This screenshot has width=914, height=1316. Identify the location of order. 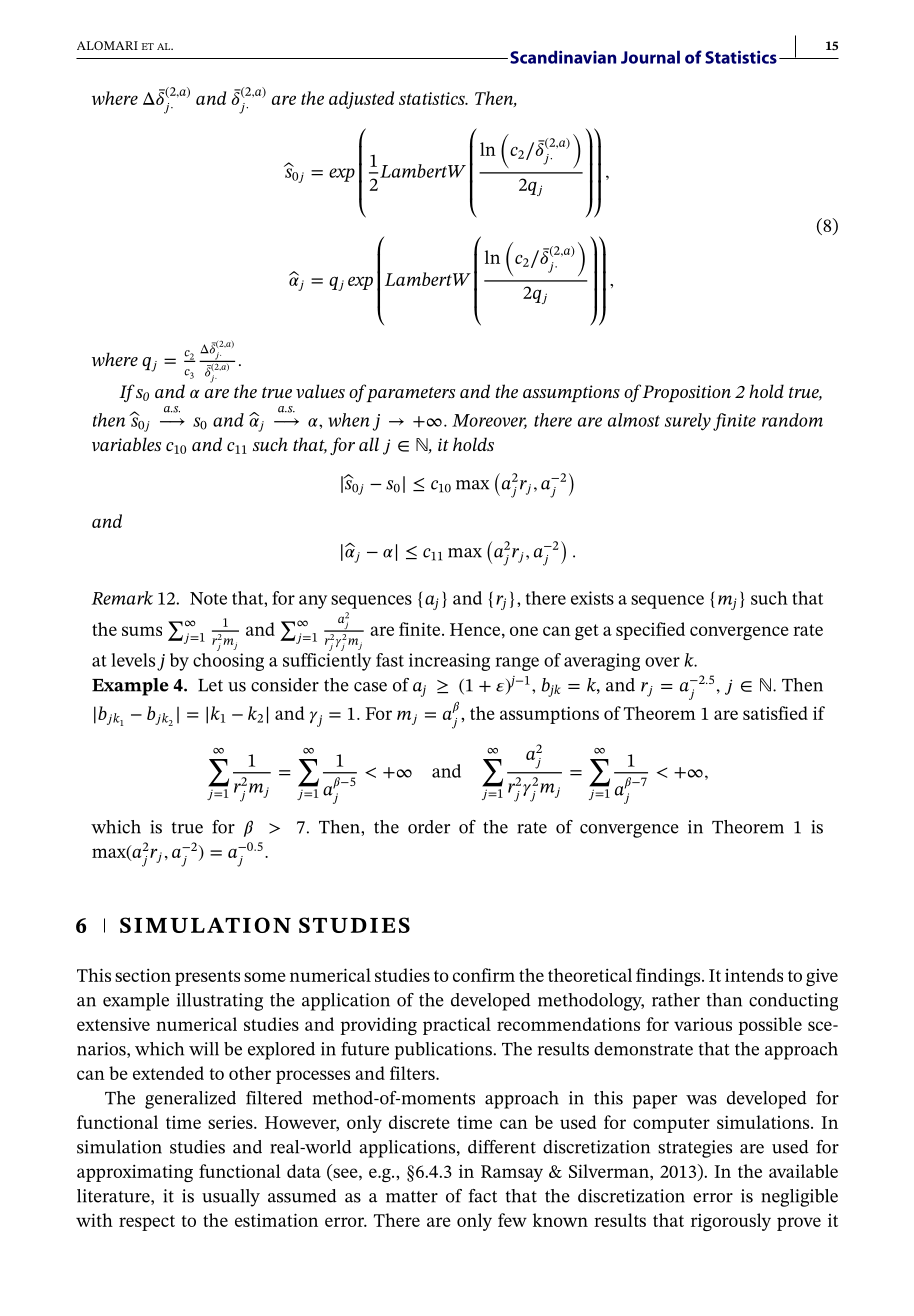
(429, 827).
